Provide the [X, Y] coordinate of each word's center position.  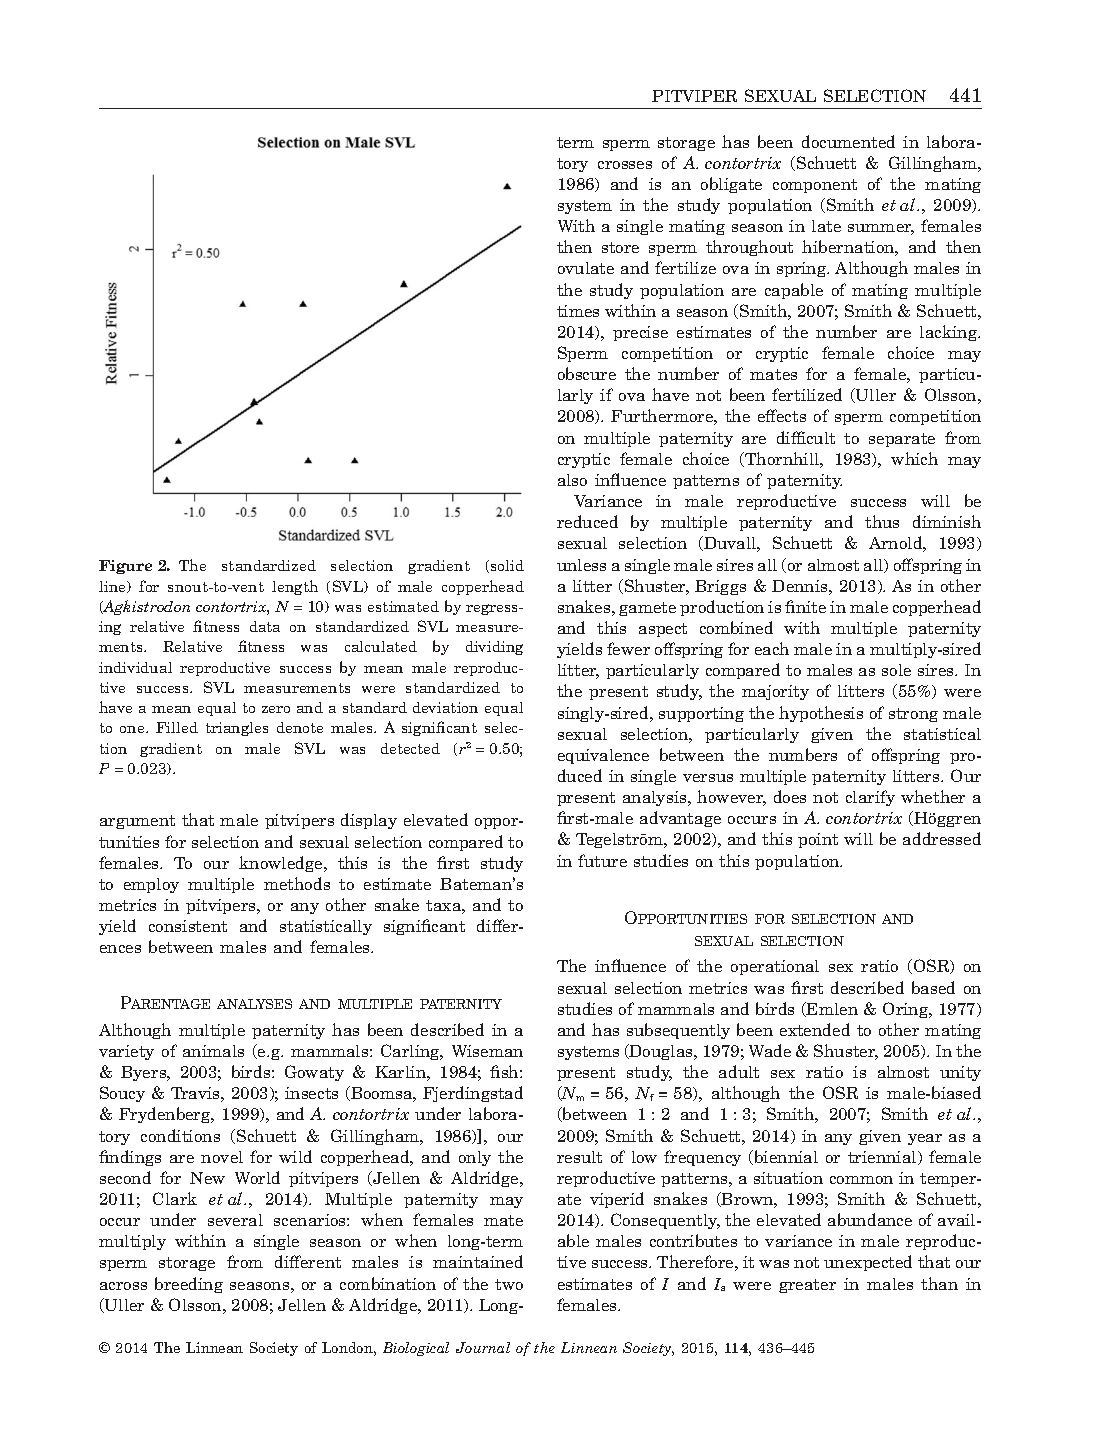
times [578, 311]
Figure [125, 567]
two [509, 1284]
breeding [189, 1285]
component [815, 186]
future [602, 860]
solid [506, 566]
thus [882, 521]
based [933, 987]
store [620, 247]
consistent [188, 926]
